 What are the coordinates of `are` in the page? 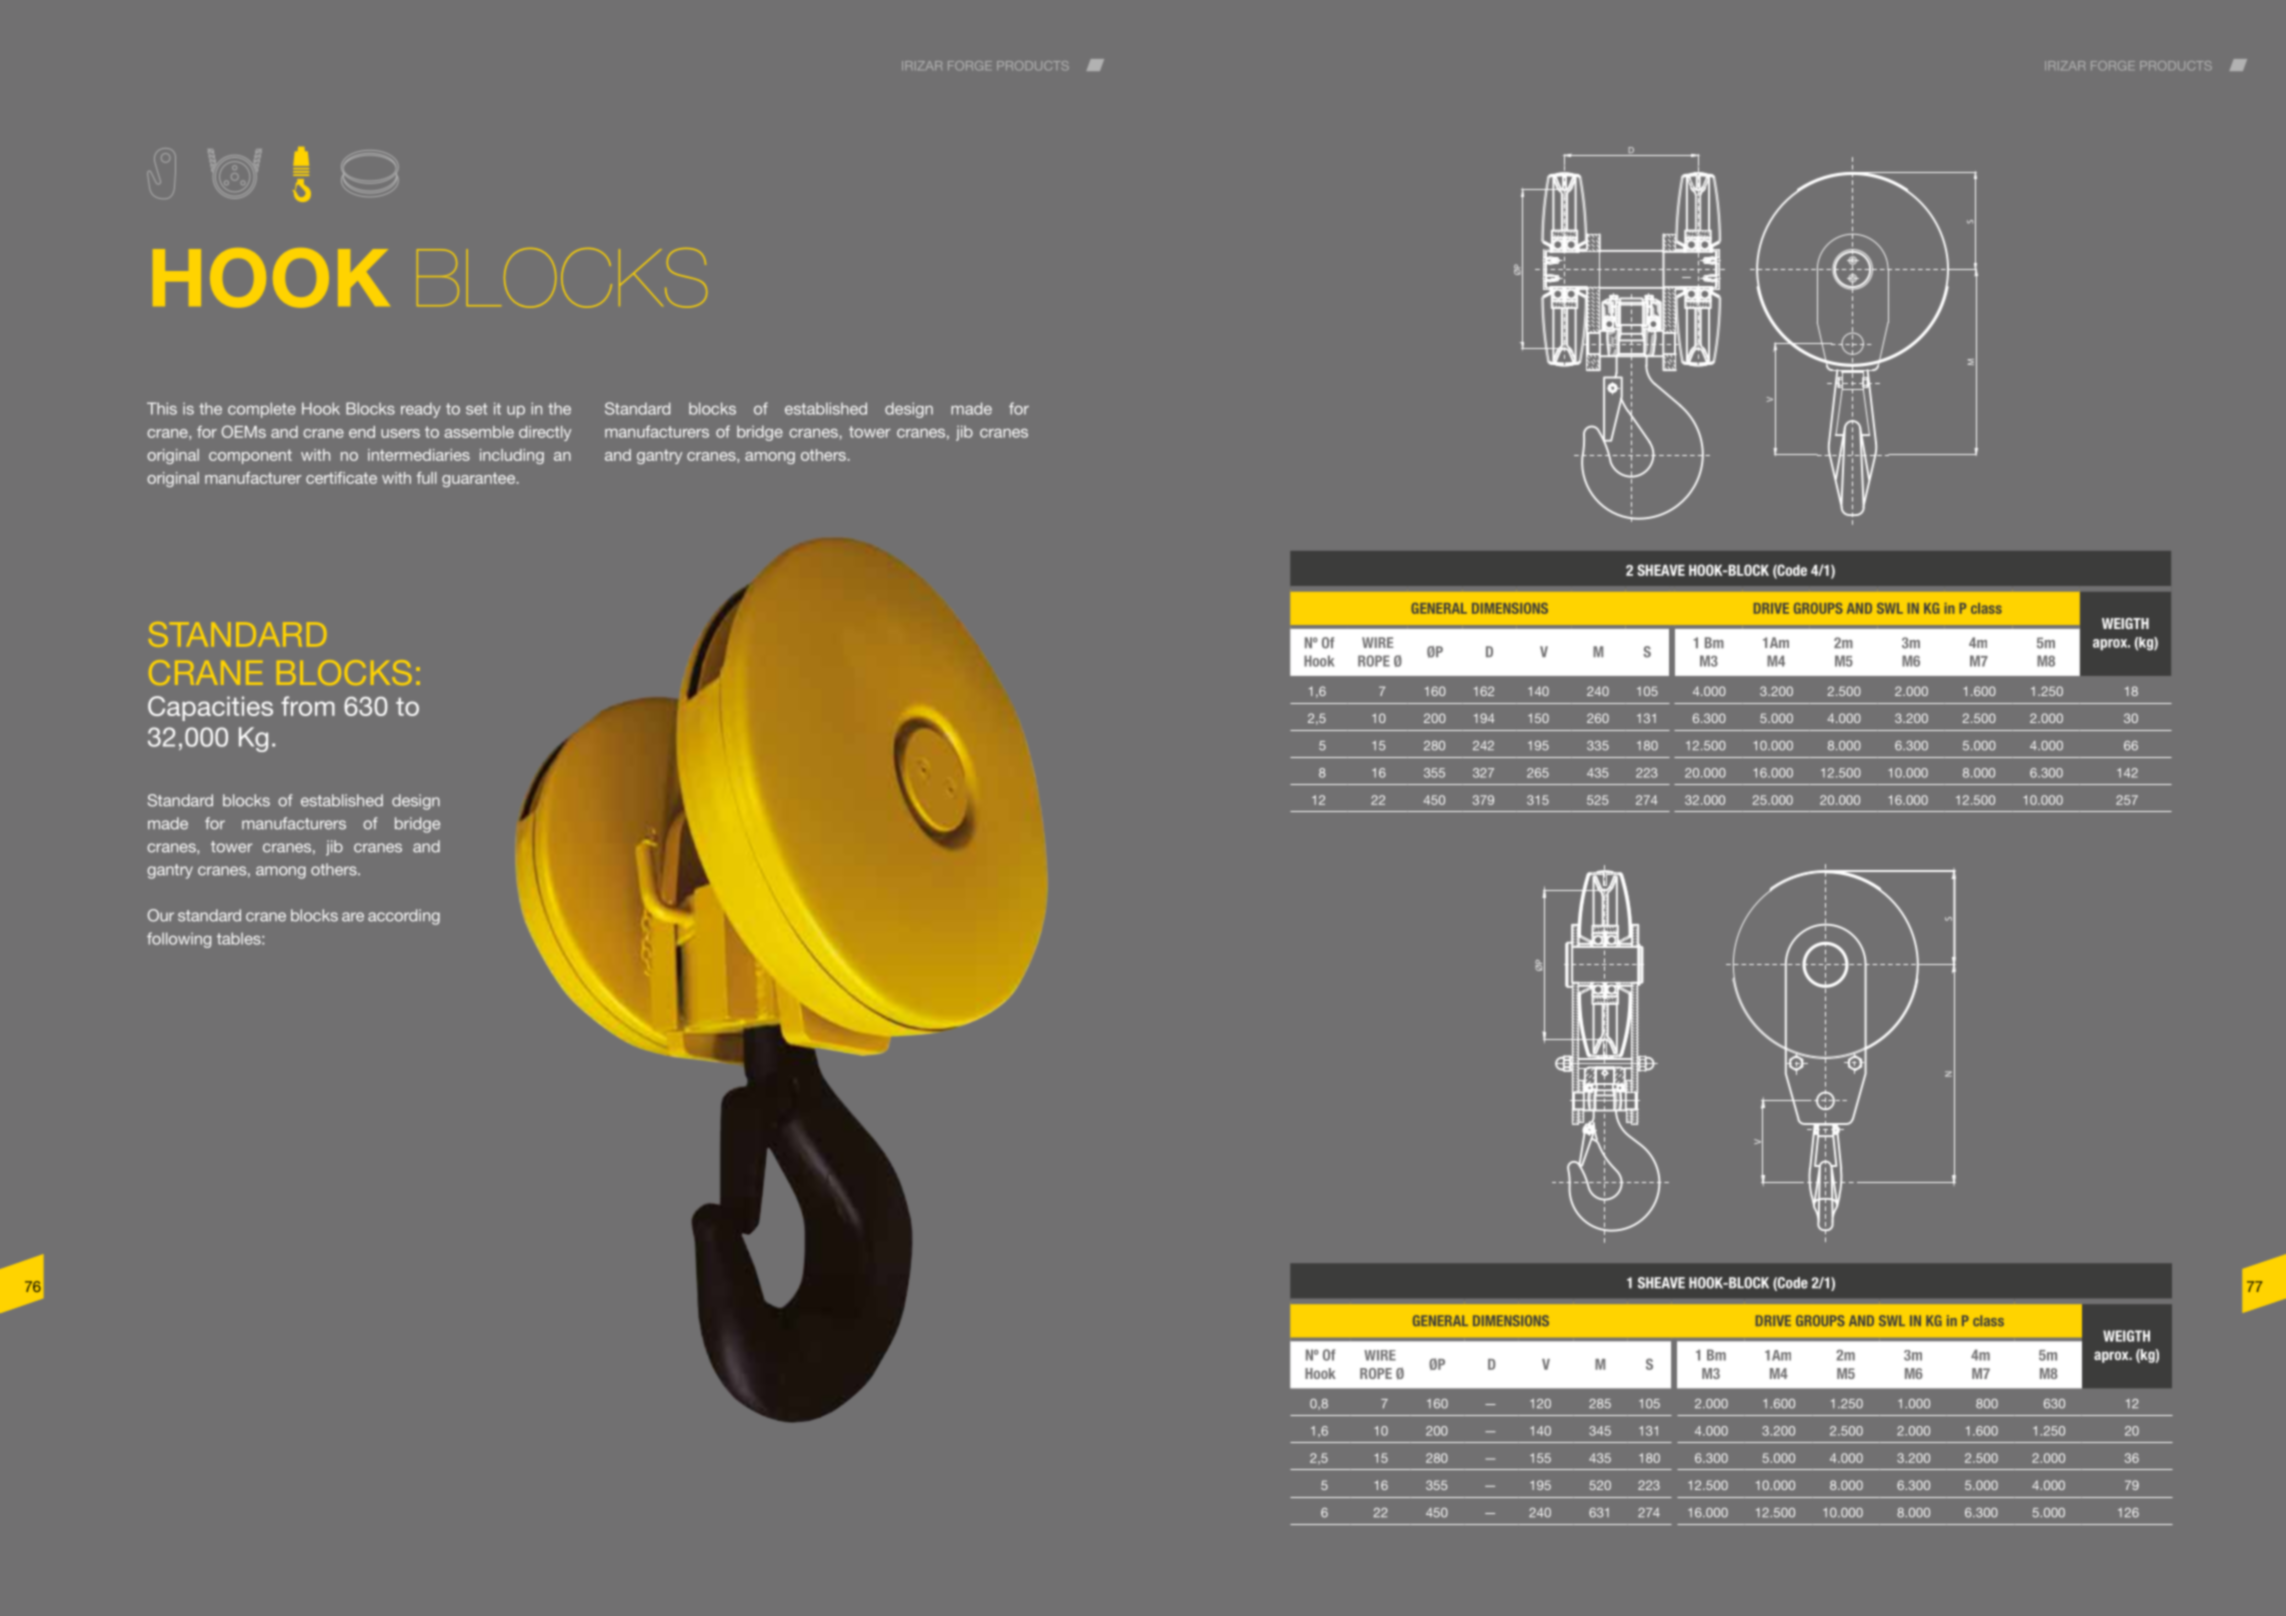 It's located at (353, 917).
